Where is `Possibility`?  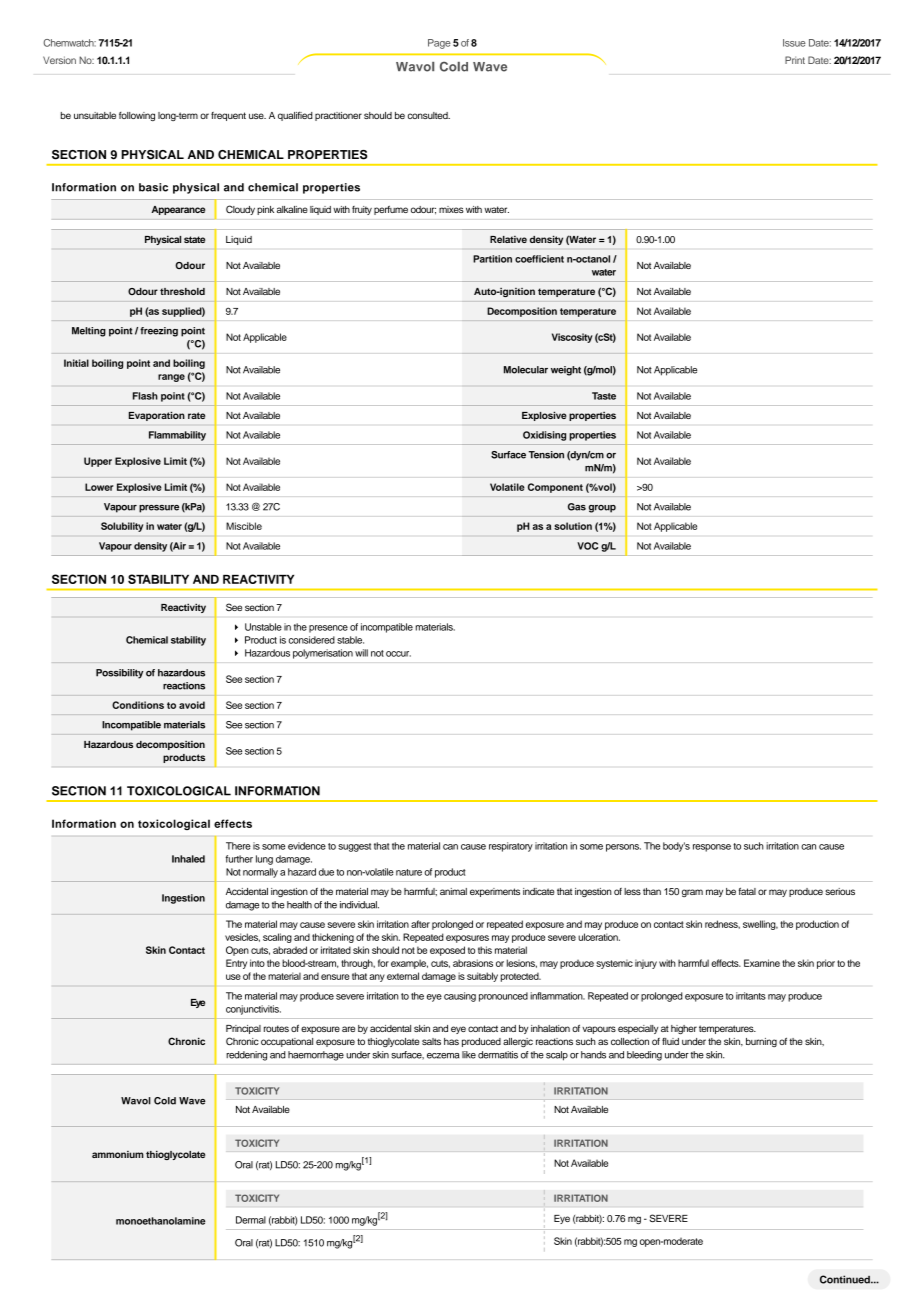
Possibility is located at coordinates (119, 674).
